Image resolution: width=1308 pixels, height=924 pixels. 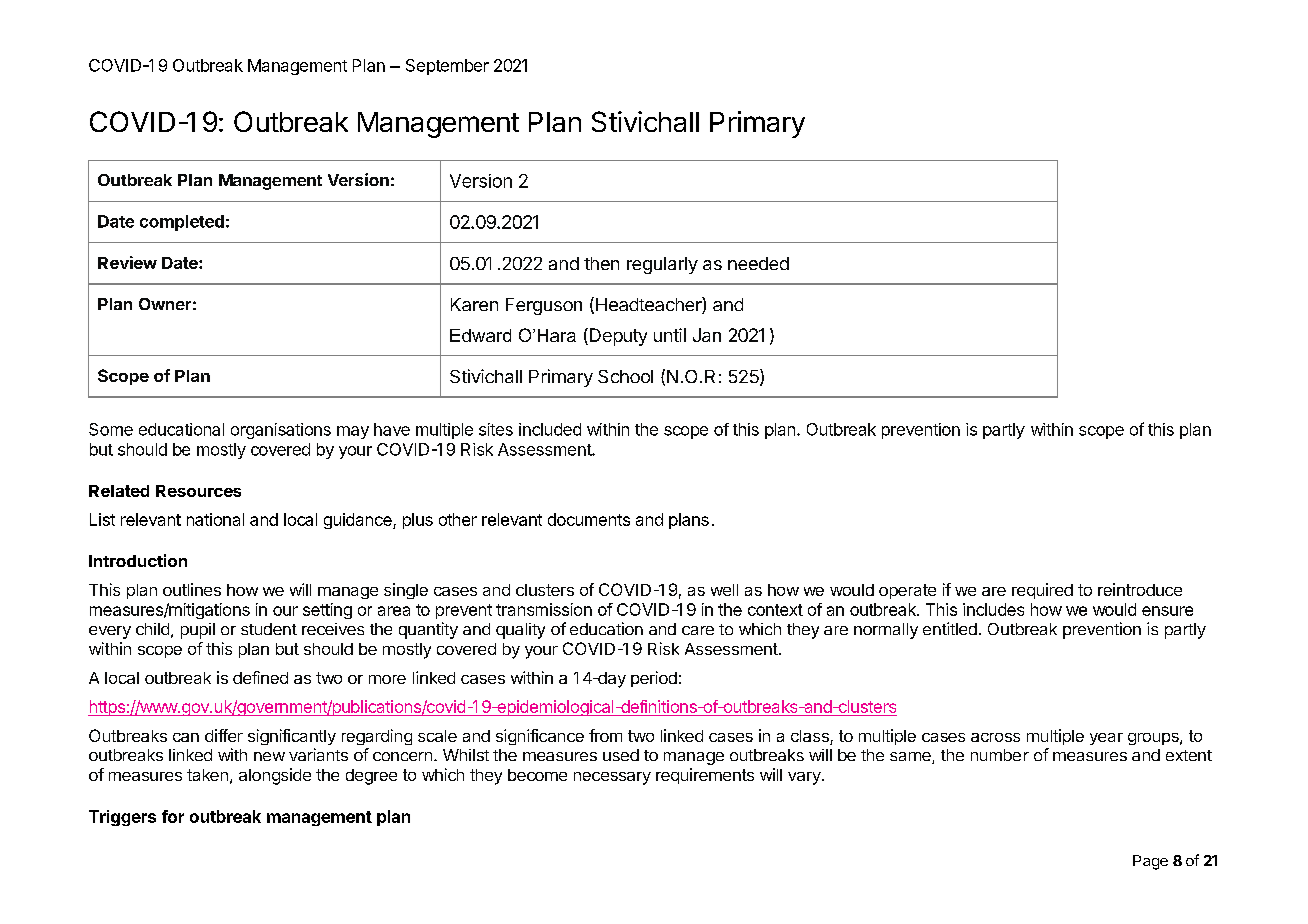 What do you see at coordinates (198, 631) in the page?
I see `pupil` at bounding box center [198, 631].
